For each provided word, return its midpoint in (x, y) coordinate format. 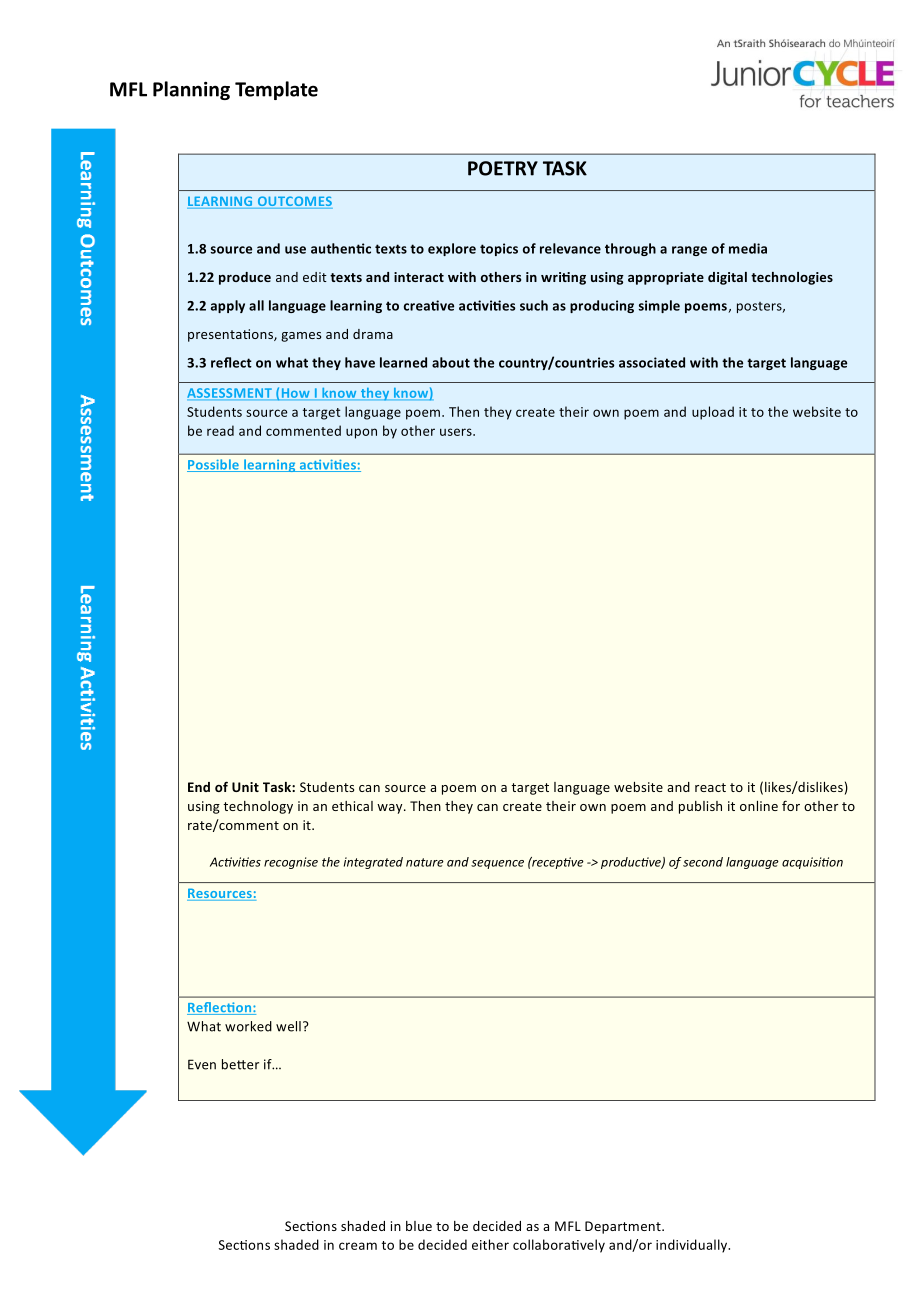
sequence (497, 864)
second (703, 862)
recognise (291, 863)
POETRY (503, 168)
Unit (245, 787)
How (295, 394)
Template (276, 90)
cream (358, 1246)
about (451, 362)
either (490, 1244)
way (391, 809)
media (748, 248)
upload (713, 413)
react (710, 787)
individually (693, 1246)
